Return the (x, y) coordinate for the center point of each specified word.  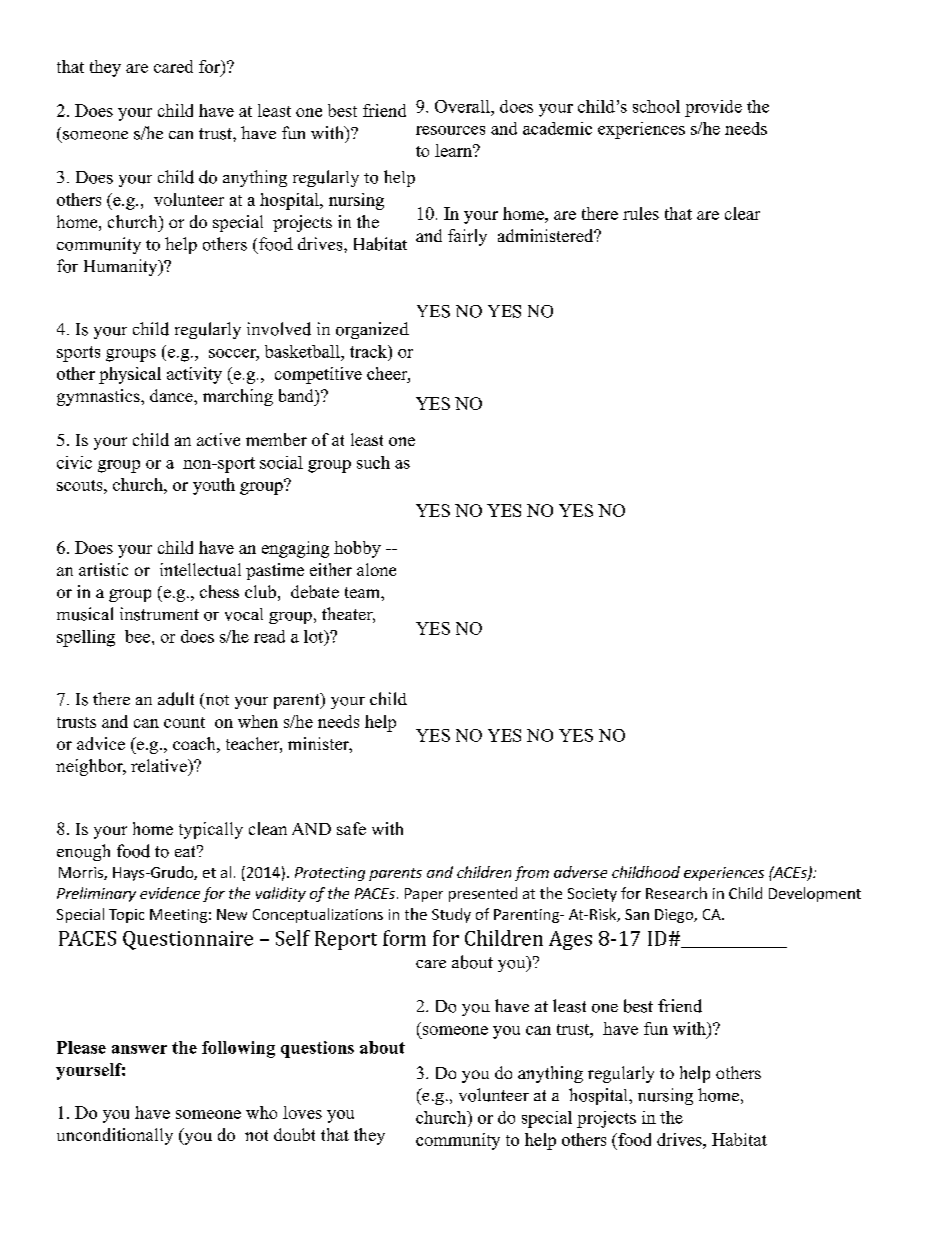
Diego (675, 916)
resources (450, 130)
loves (302, 1112)
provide (713, 108)
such (373, 462)
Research (676, 893)
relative (160, 765)
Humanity (122, 267)
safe (351, 828)
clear (742, 213)
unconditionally (115, 1136)
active (218, 439)
